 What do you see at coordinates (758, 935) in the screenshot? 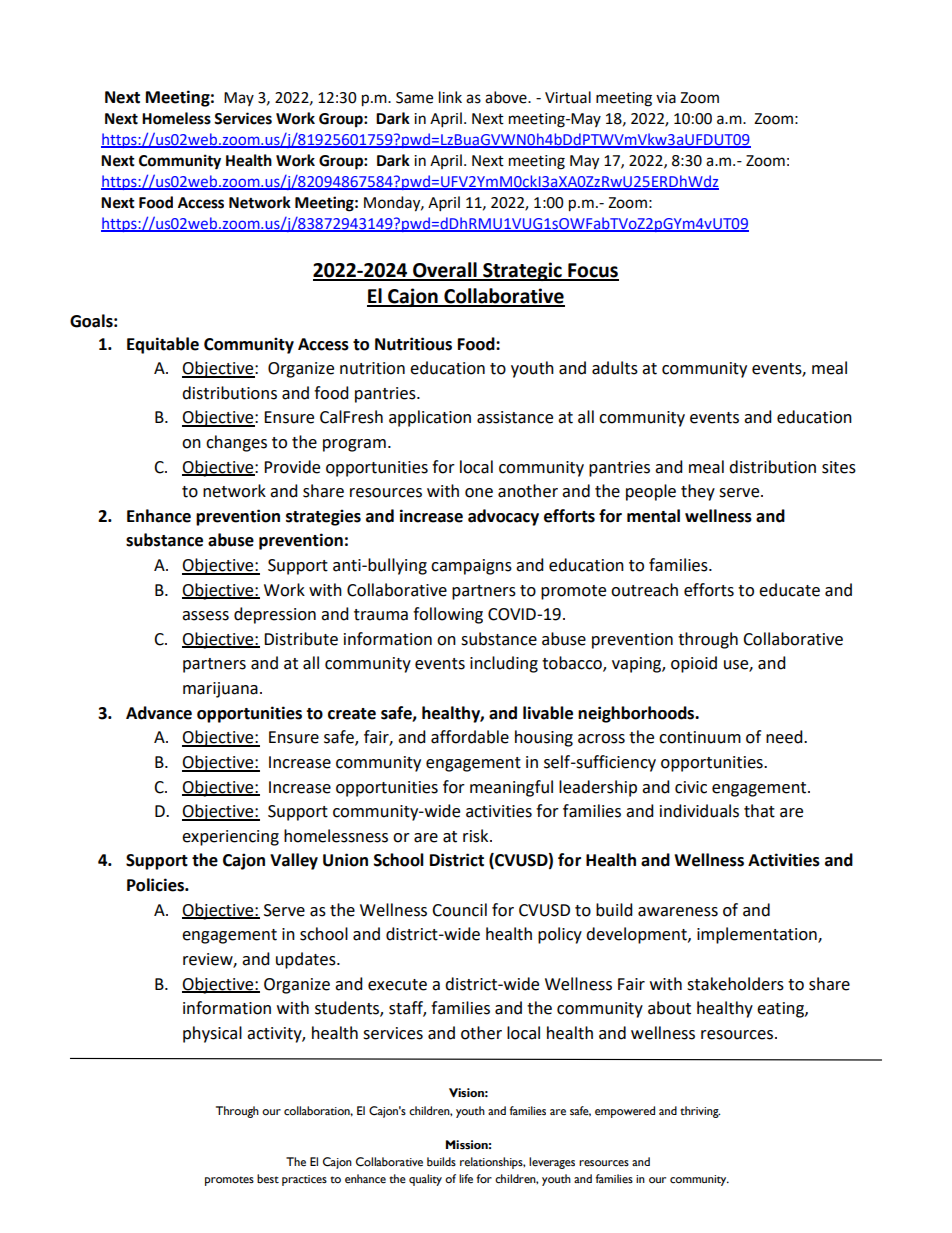
I see `implementation` at bounding box center [758, 935].
